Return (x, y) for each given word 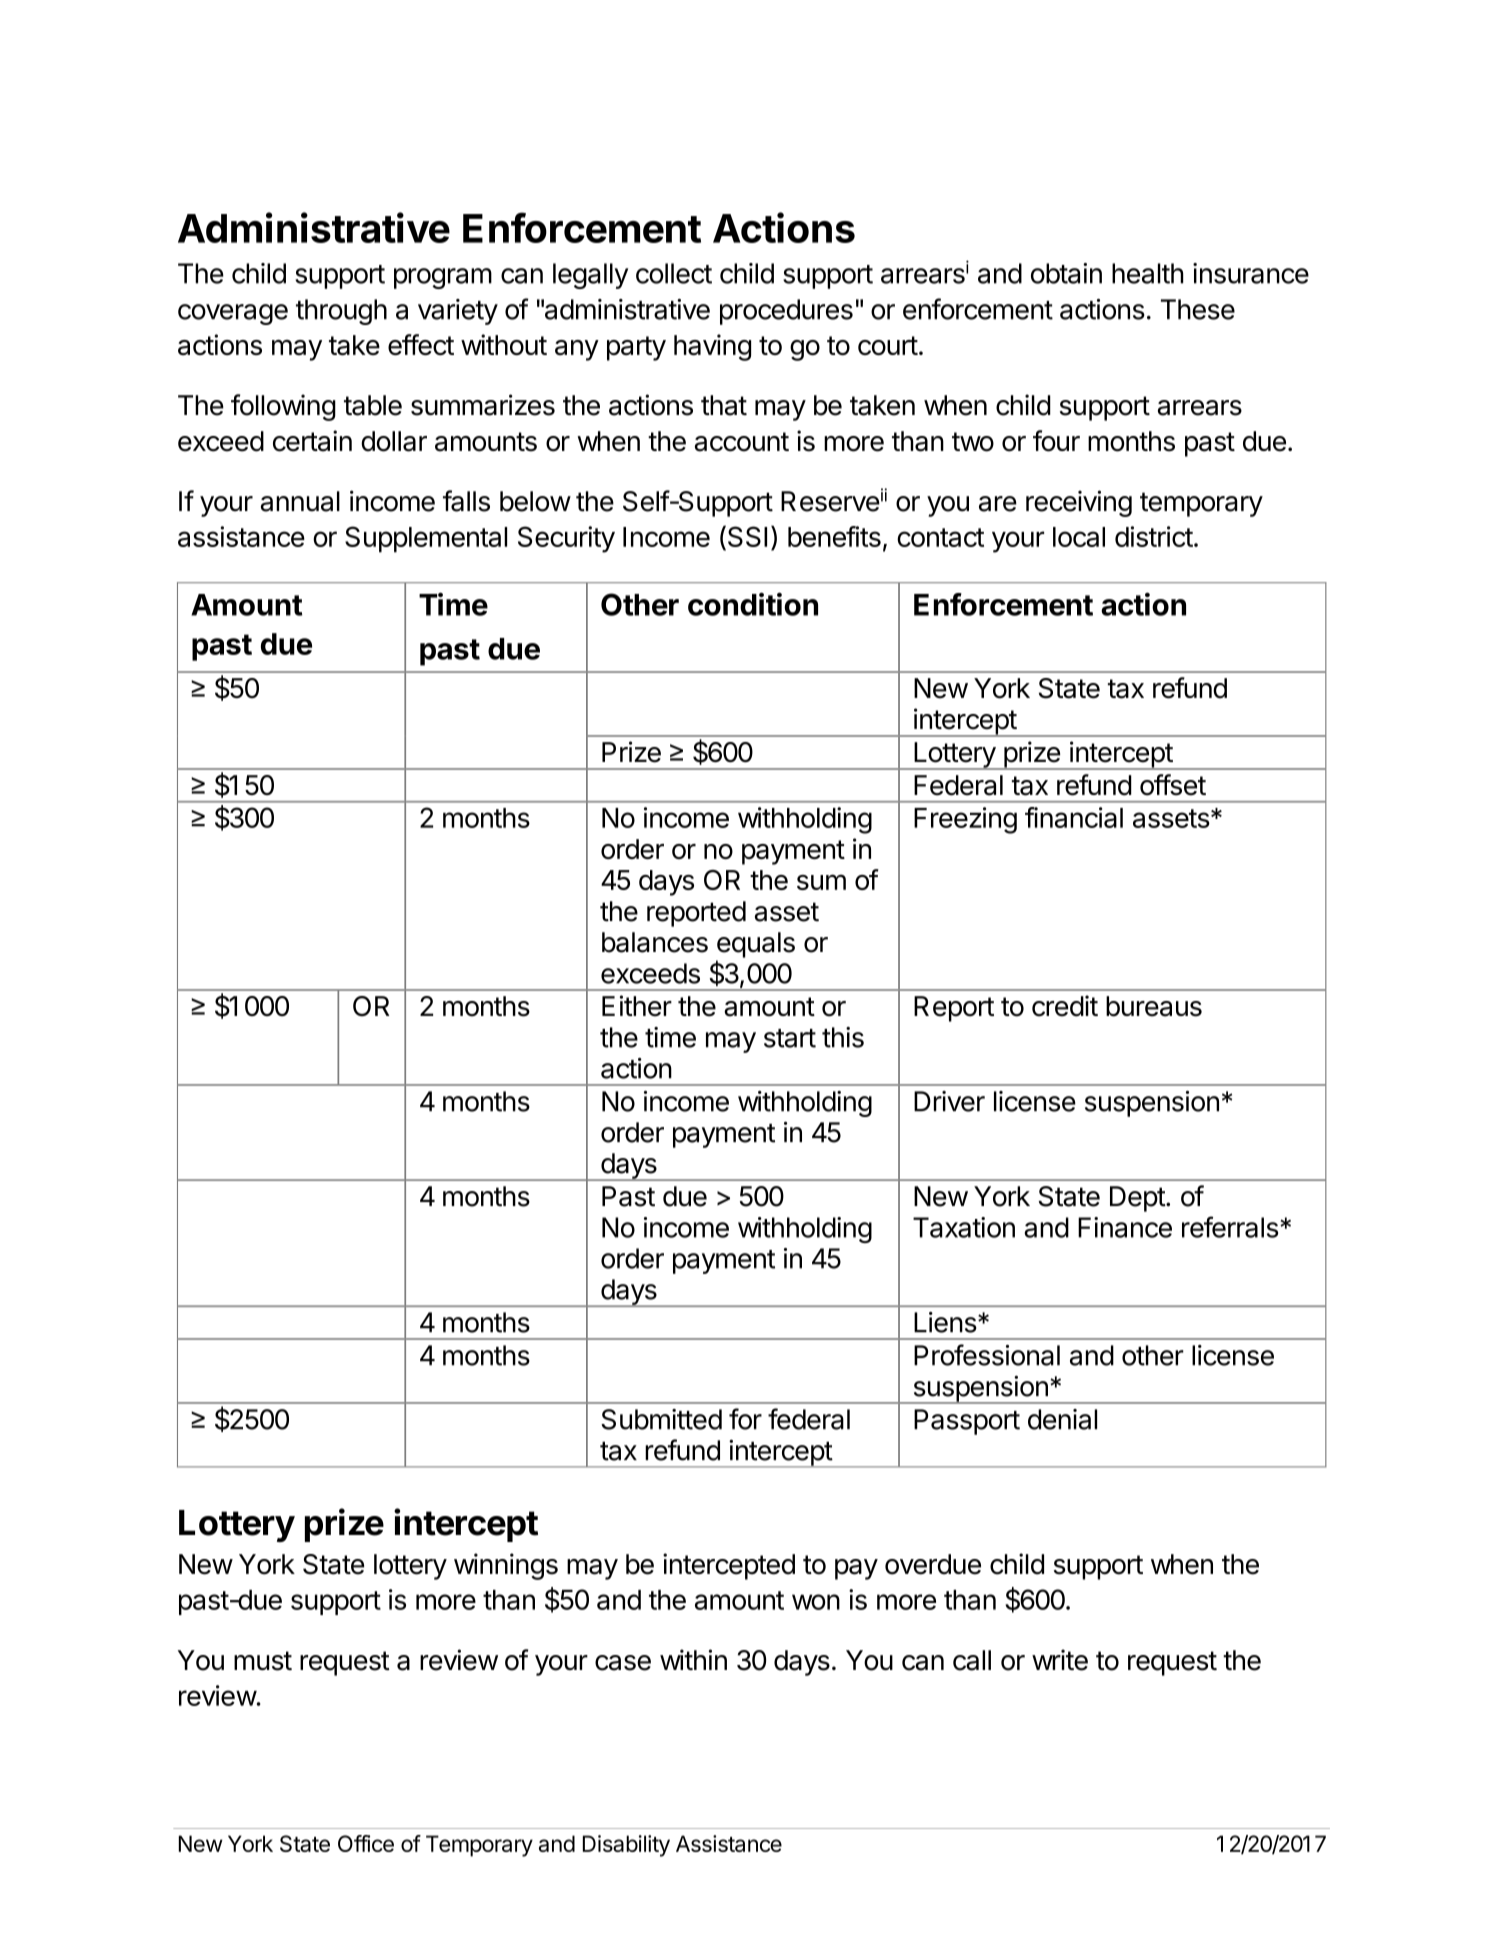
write (1060, 1660)
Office (366, 1843)
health (1148, 273)
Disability (626, 1846)
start (790, 1038)
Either (637, 1006)
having (712, 347)
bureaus (1154, 1006)
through (341, 312)
